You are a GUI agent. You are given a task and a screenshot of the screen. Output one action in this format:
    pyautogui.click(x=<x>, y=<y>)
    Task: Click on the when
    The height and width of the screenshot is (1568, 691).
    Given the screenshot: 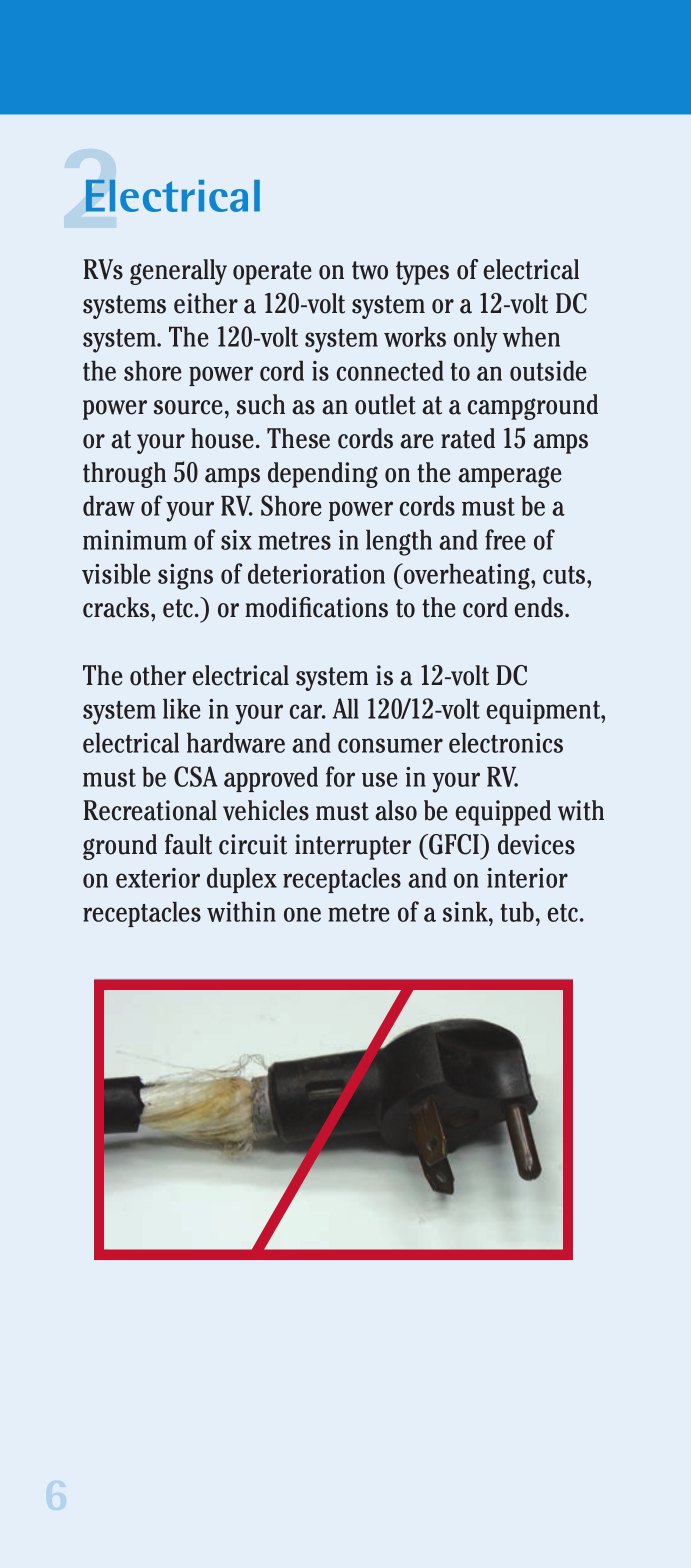 What is the action you would take?
    pyautogui.click(x=531, y=337)
